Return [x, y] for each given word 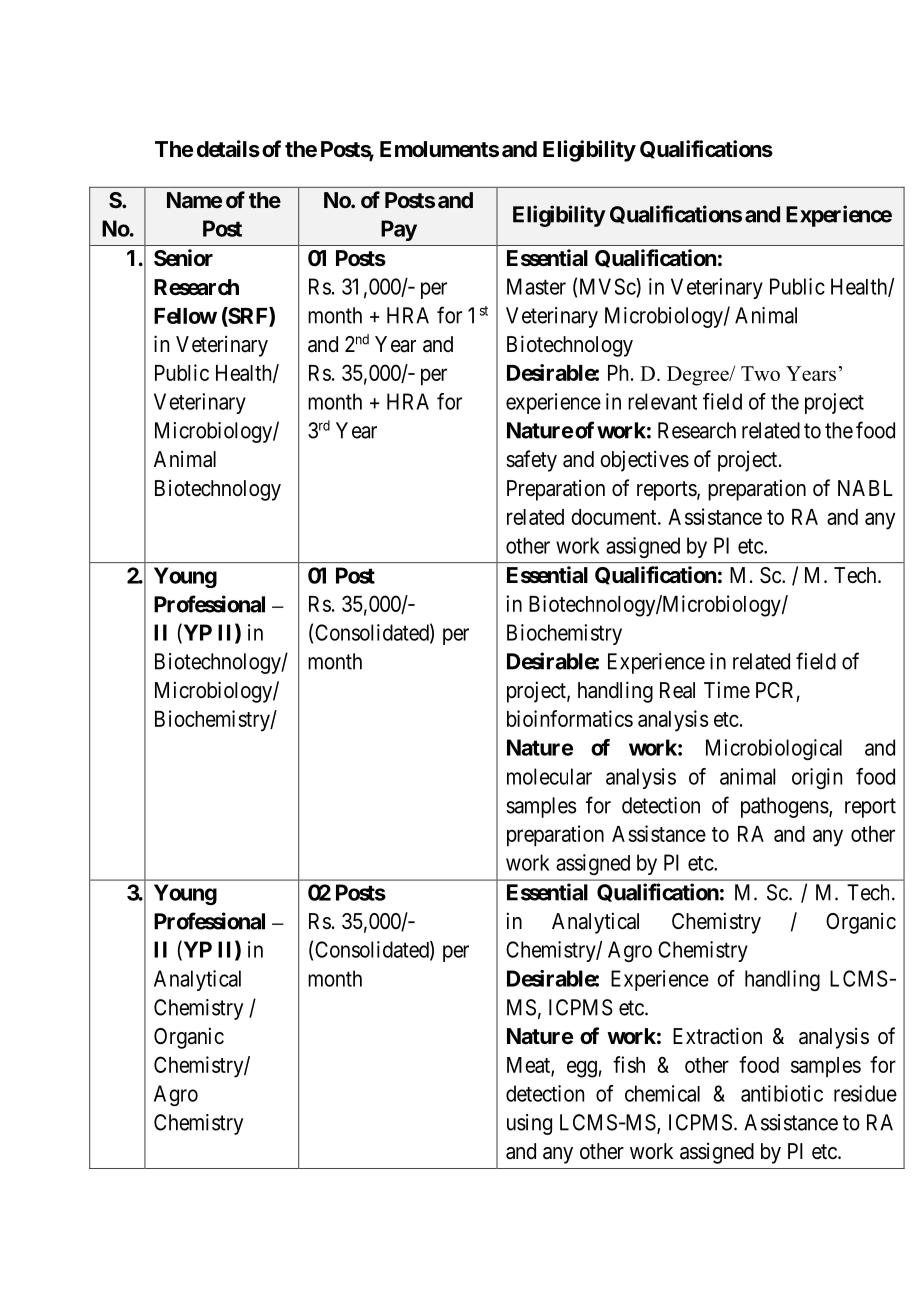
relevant [662, 401]
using [529, 1124]
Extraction [717, 1036]
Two [760, 373]
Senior [183, 258]
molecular [549, 776]
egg [582, 1069]
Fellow [185, 316]
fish [629, 1064]
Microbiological [774, 749]
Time [727, 690]
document [615, 517]
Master [536, 286]
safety [531, 461]
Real [677, 690]
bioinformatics [570, 718]
